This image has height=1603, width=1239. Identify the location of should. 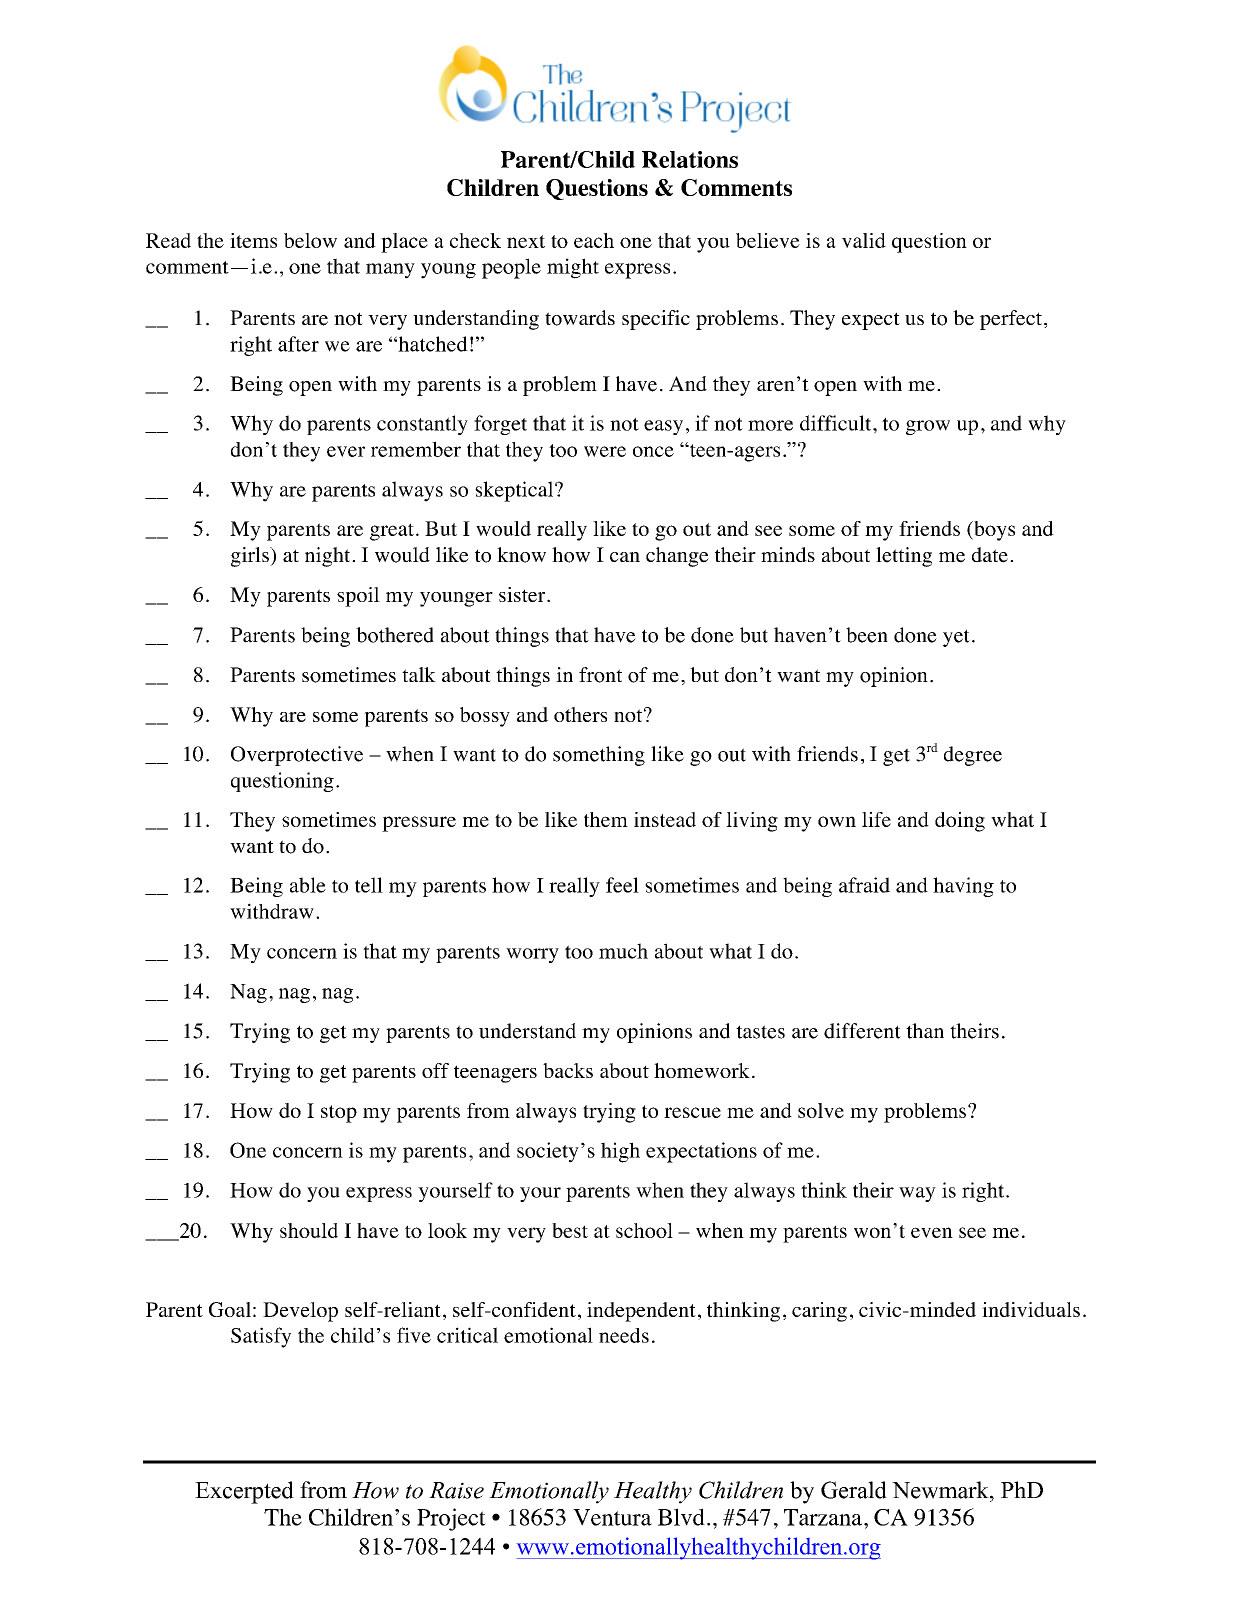
(309, 1230).
